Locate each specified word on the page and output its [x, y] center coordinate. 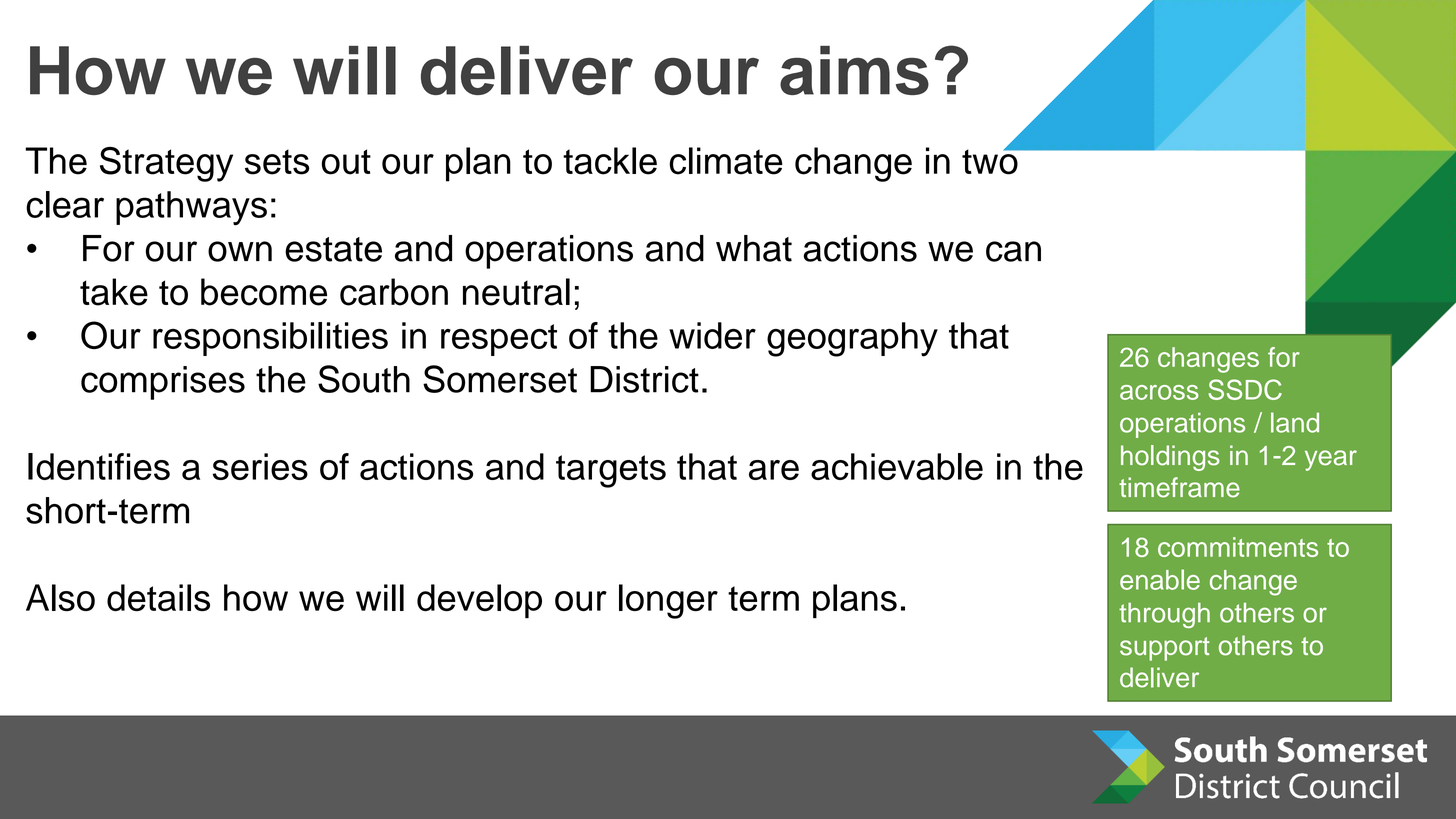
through [1164, 615]
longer [668, 601]
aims [854, 70]
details [158, 598]
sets [277, 162]
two [991, 161]
